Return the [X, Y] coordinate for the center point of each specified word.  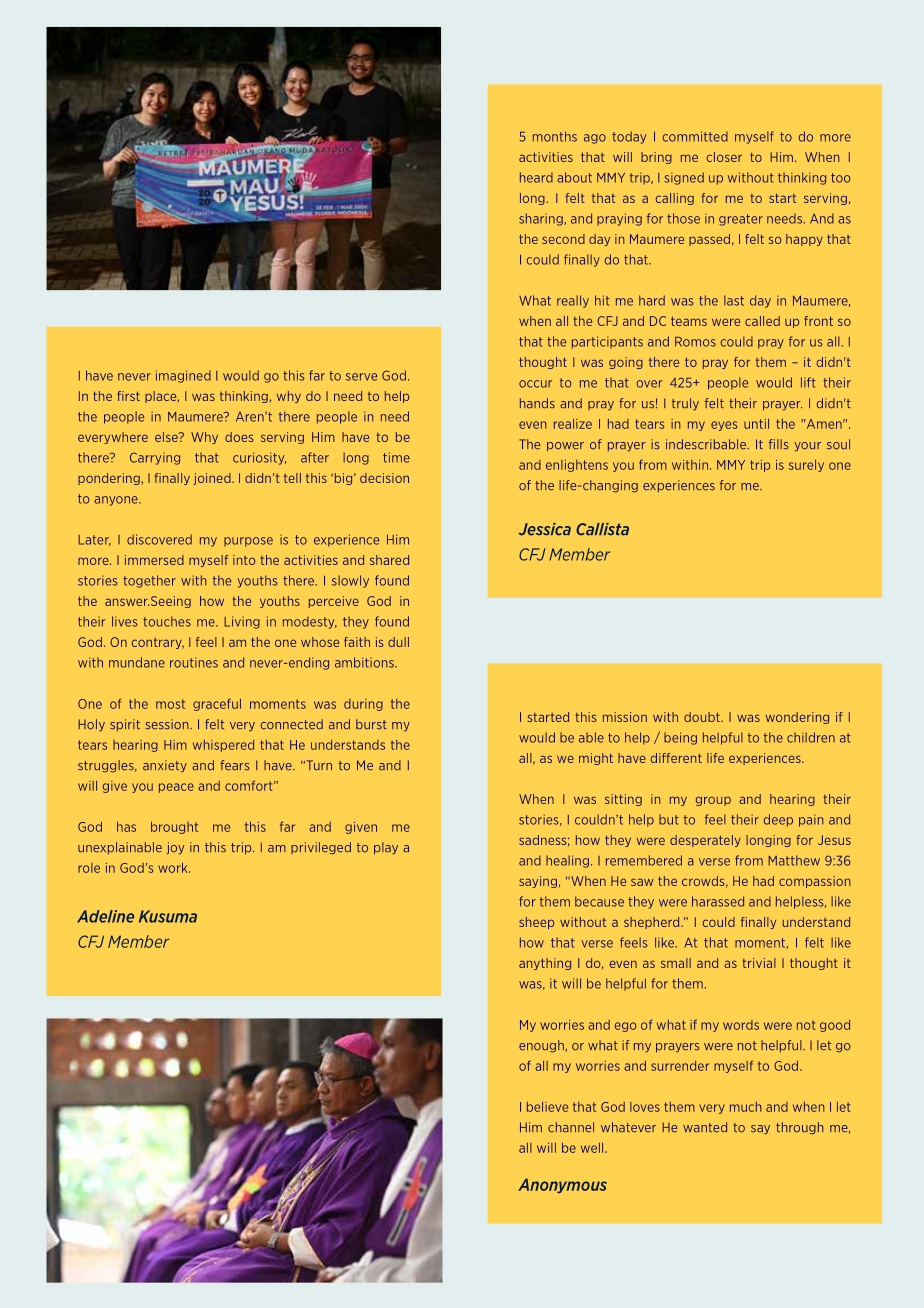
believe [547, 1107]
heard [536, 177]
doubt [703, 717]
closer [724, 157]
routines [194, 662]
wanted [705, 1127]
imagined [183, 376]
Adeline [105, 916]
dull [398, 642]
